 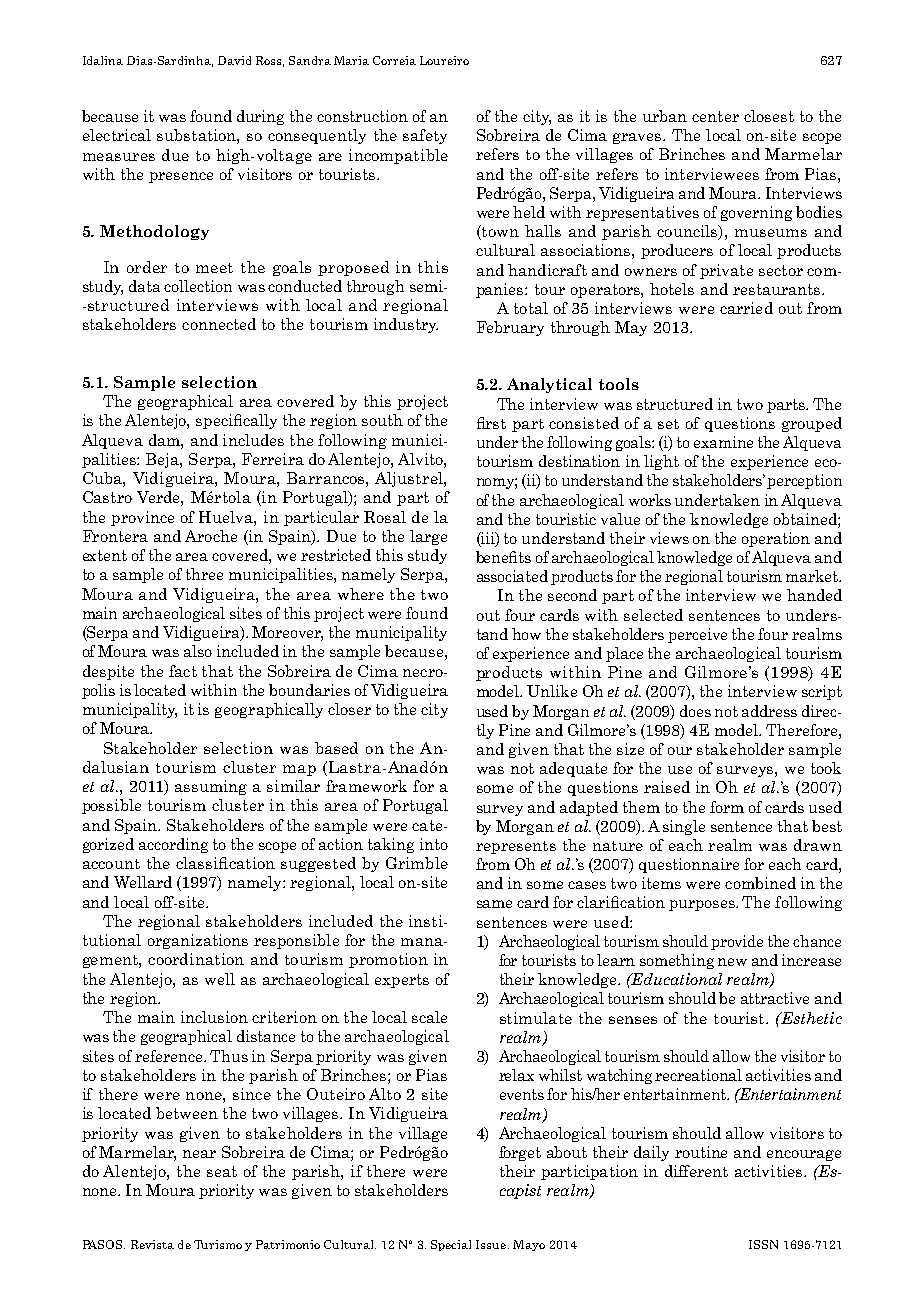 I want to click on examine, so click(x=723, y=442).
